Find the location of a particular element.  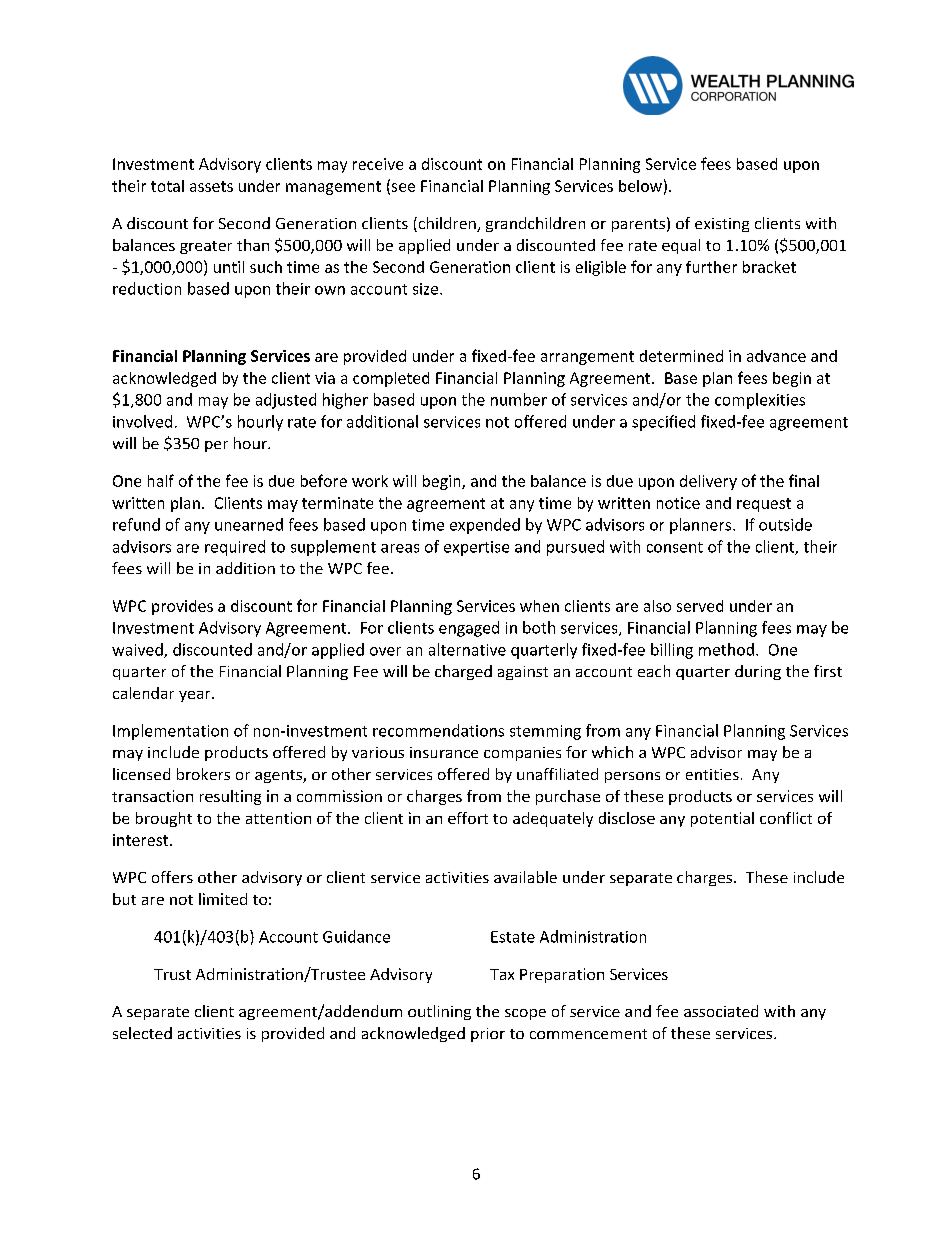

number is located at coordinates (519, 399).
